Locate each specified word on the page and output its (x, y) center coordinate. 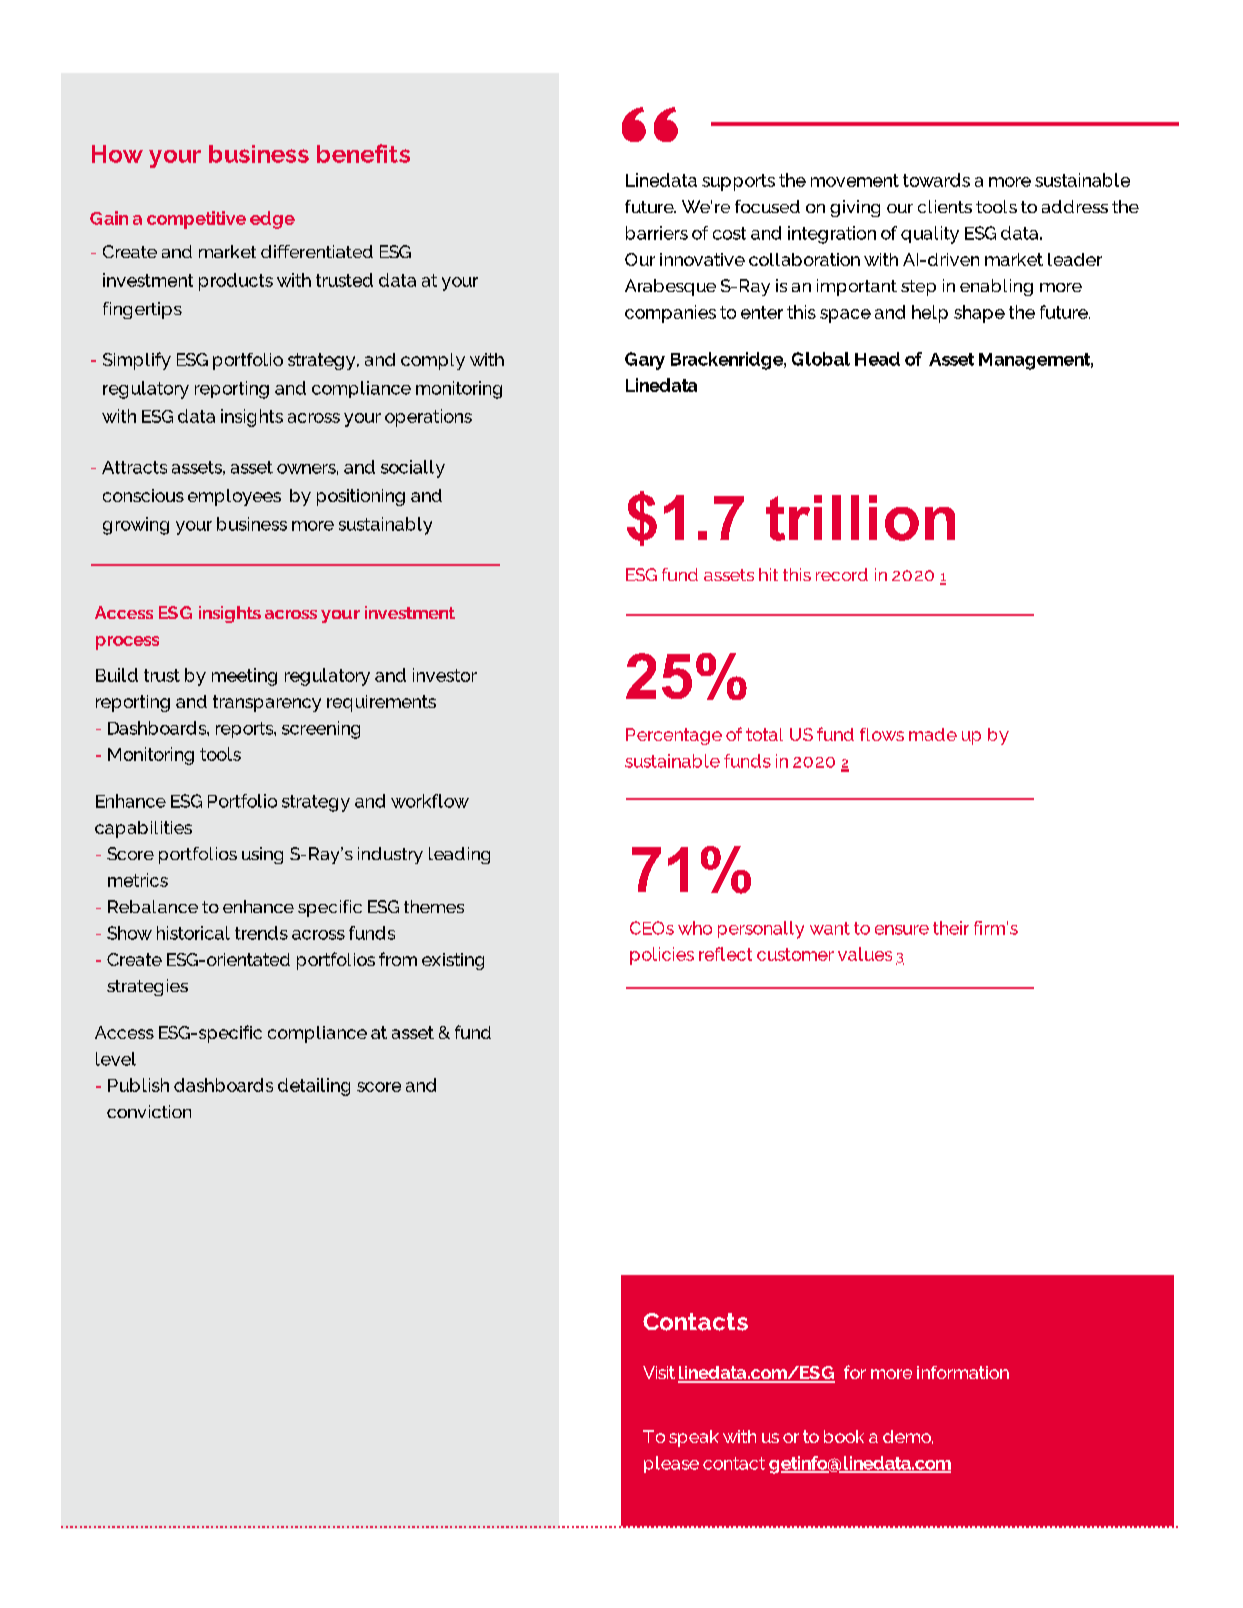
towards (936, 180)
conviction (149, 1111)
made (933, 734)
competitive (196, 220)
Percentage (674, 736)
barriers (657, 233)
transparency (267, 703)
